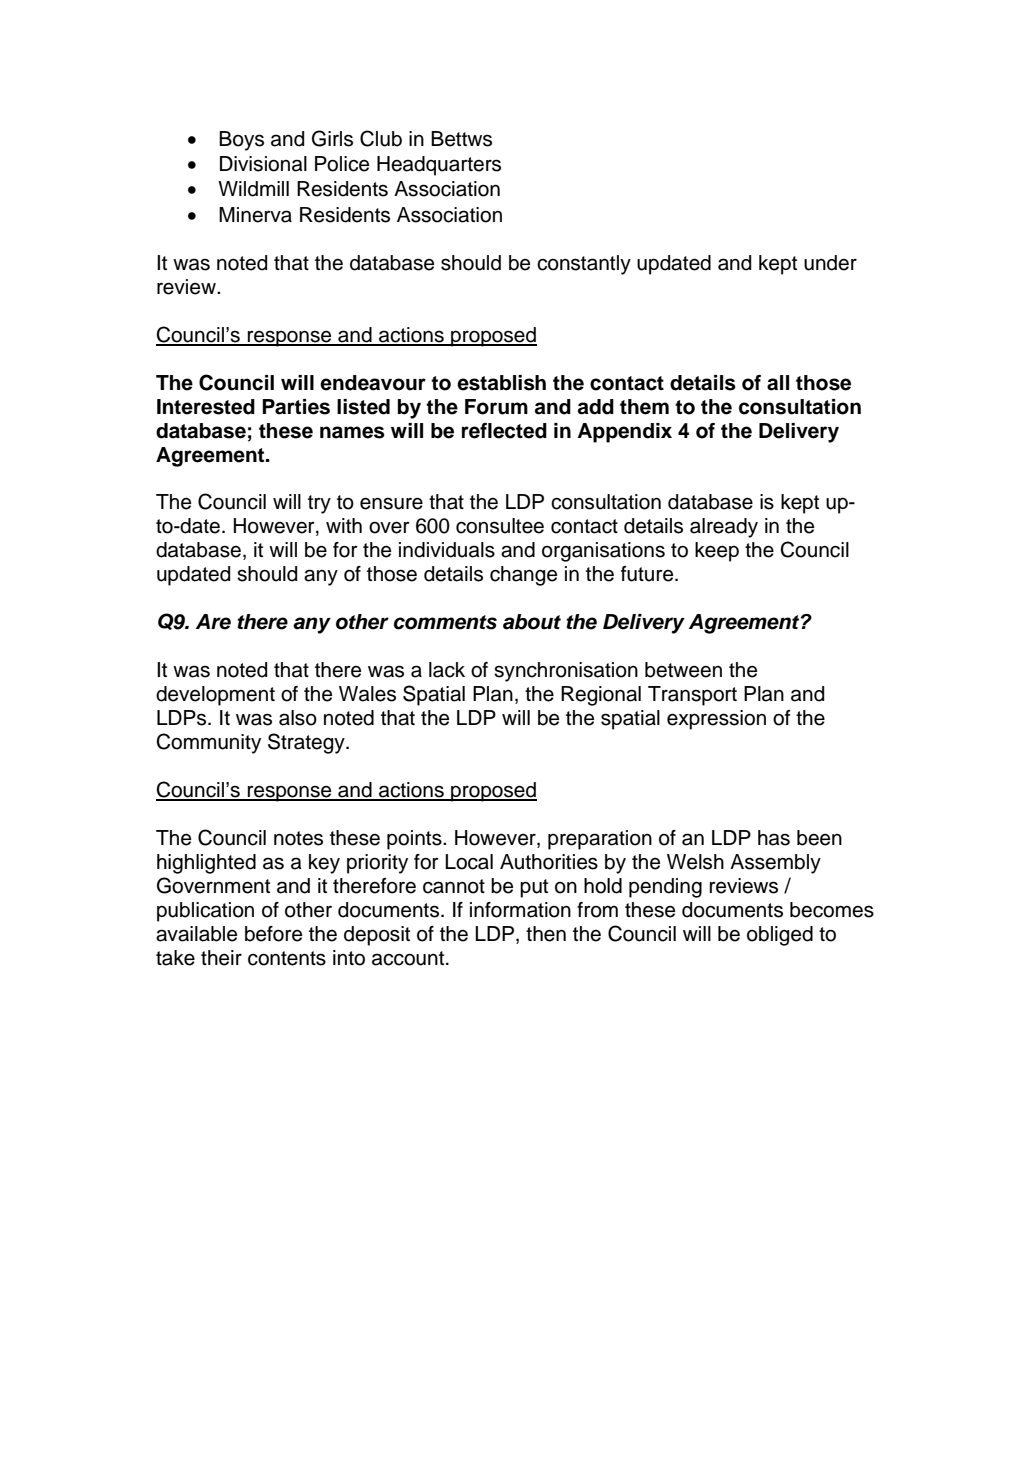  Describe the element at coordinates (263, 164) in the screenshot. I see `Divisional` at that location.
